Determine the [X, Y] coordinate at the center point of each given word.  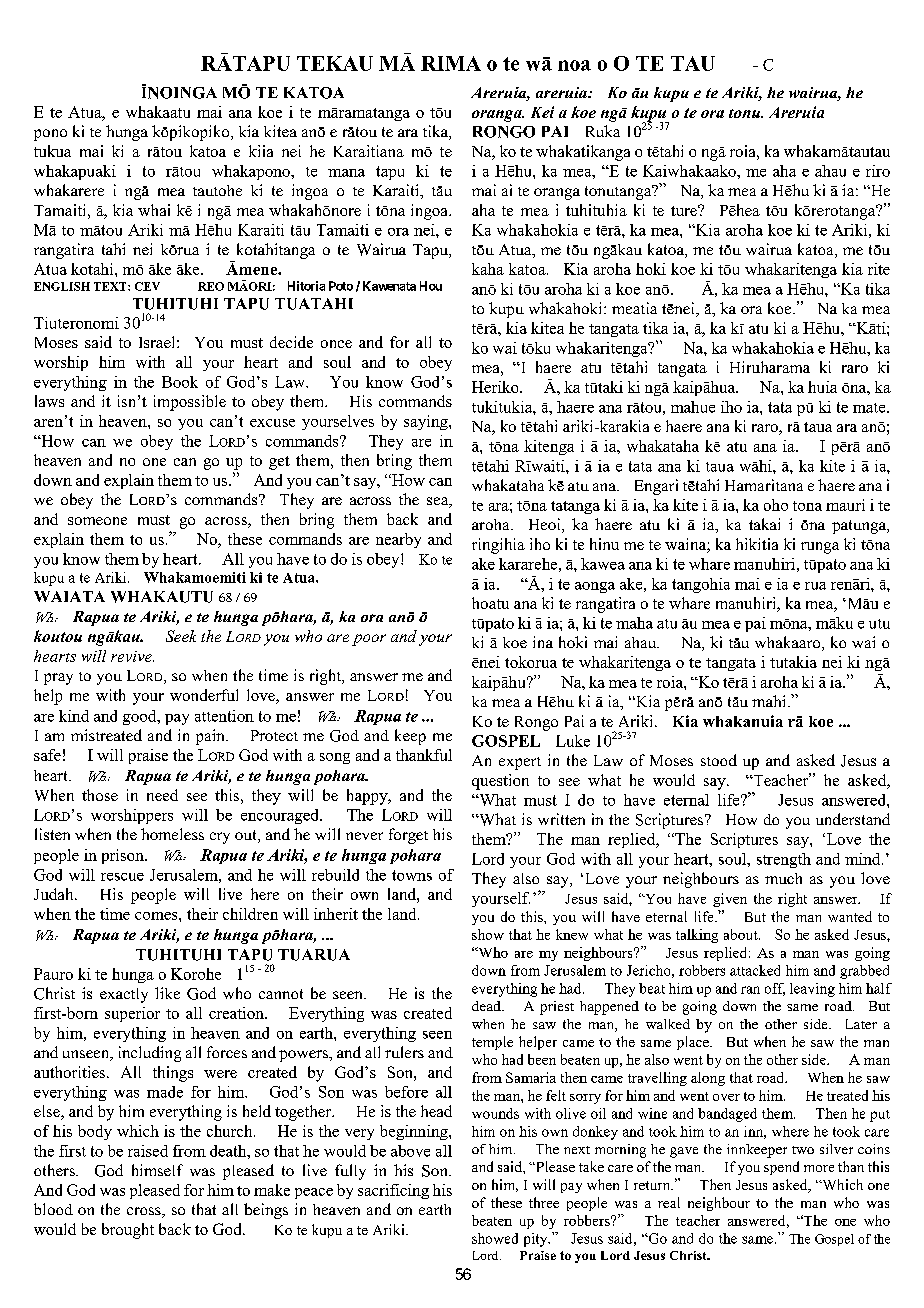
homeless [172, 834]
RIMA [451, 63]
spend [781, 1168]
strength [784, 860]
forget [408, 836]
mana [346, 173]
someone [97, 521]
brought [128, 1231]
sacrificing [393, 1191]
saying [427, 422]
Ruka [603, 131]
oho [776, 505]
